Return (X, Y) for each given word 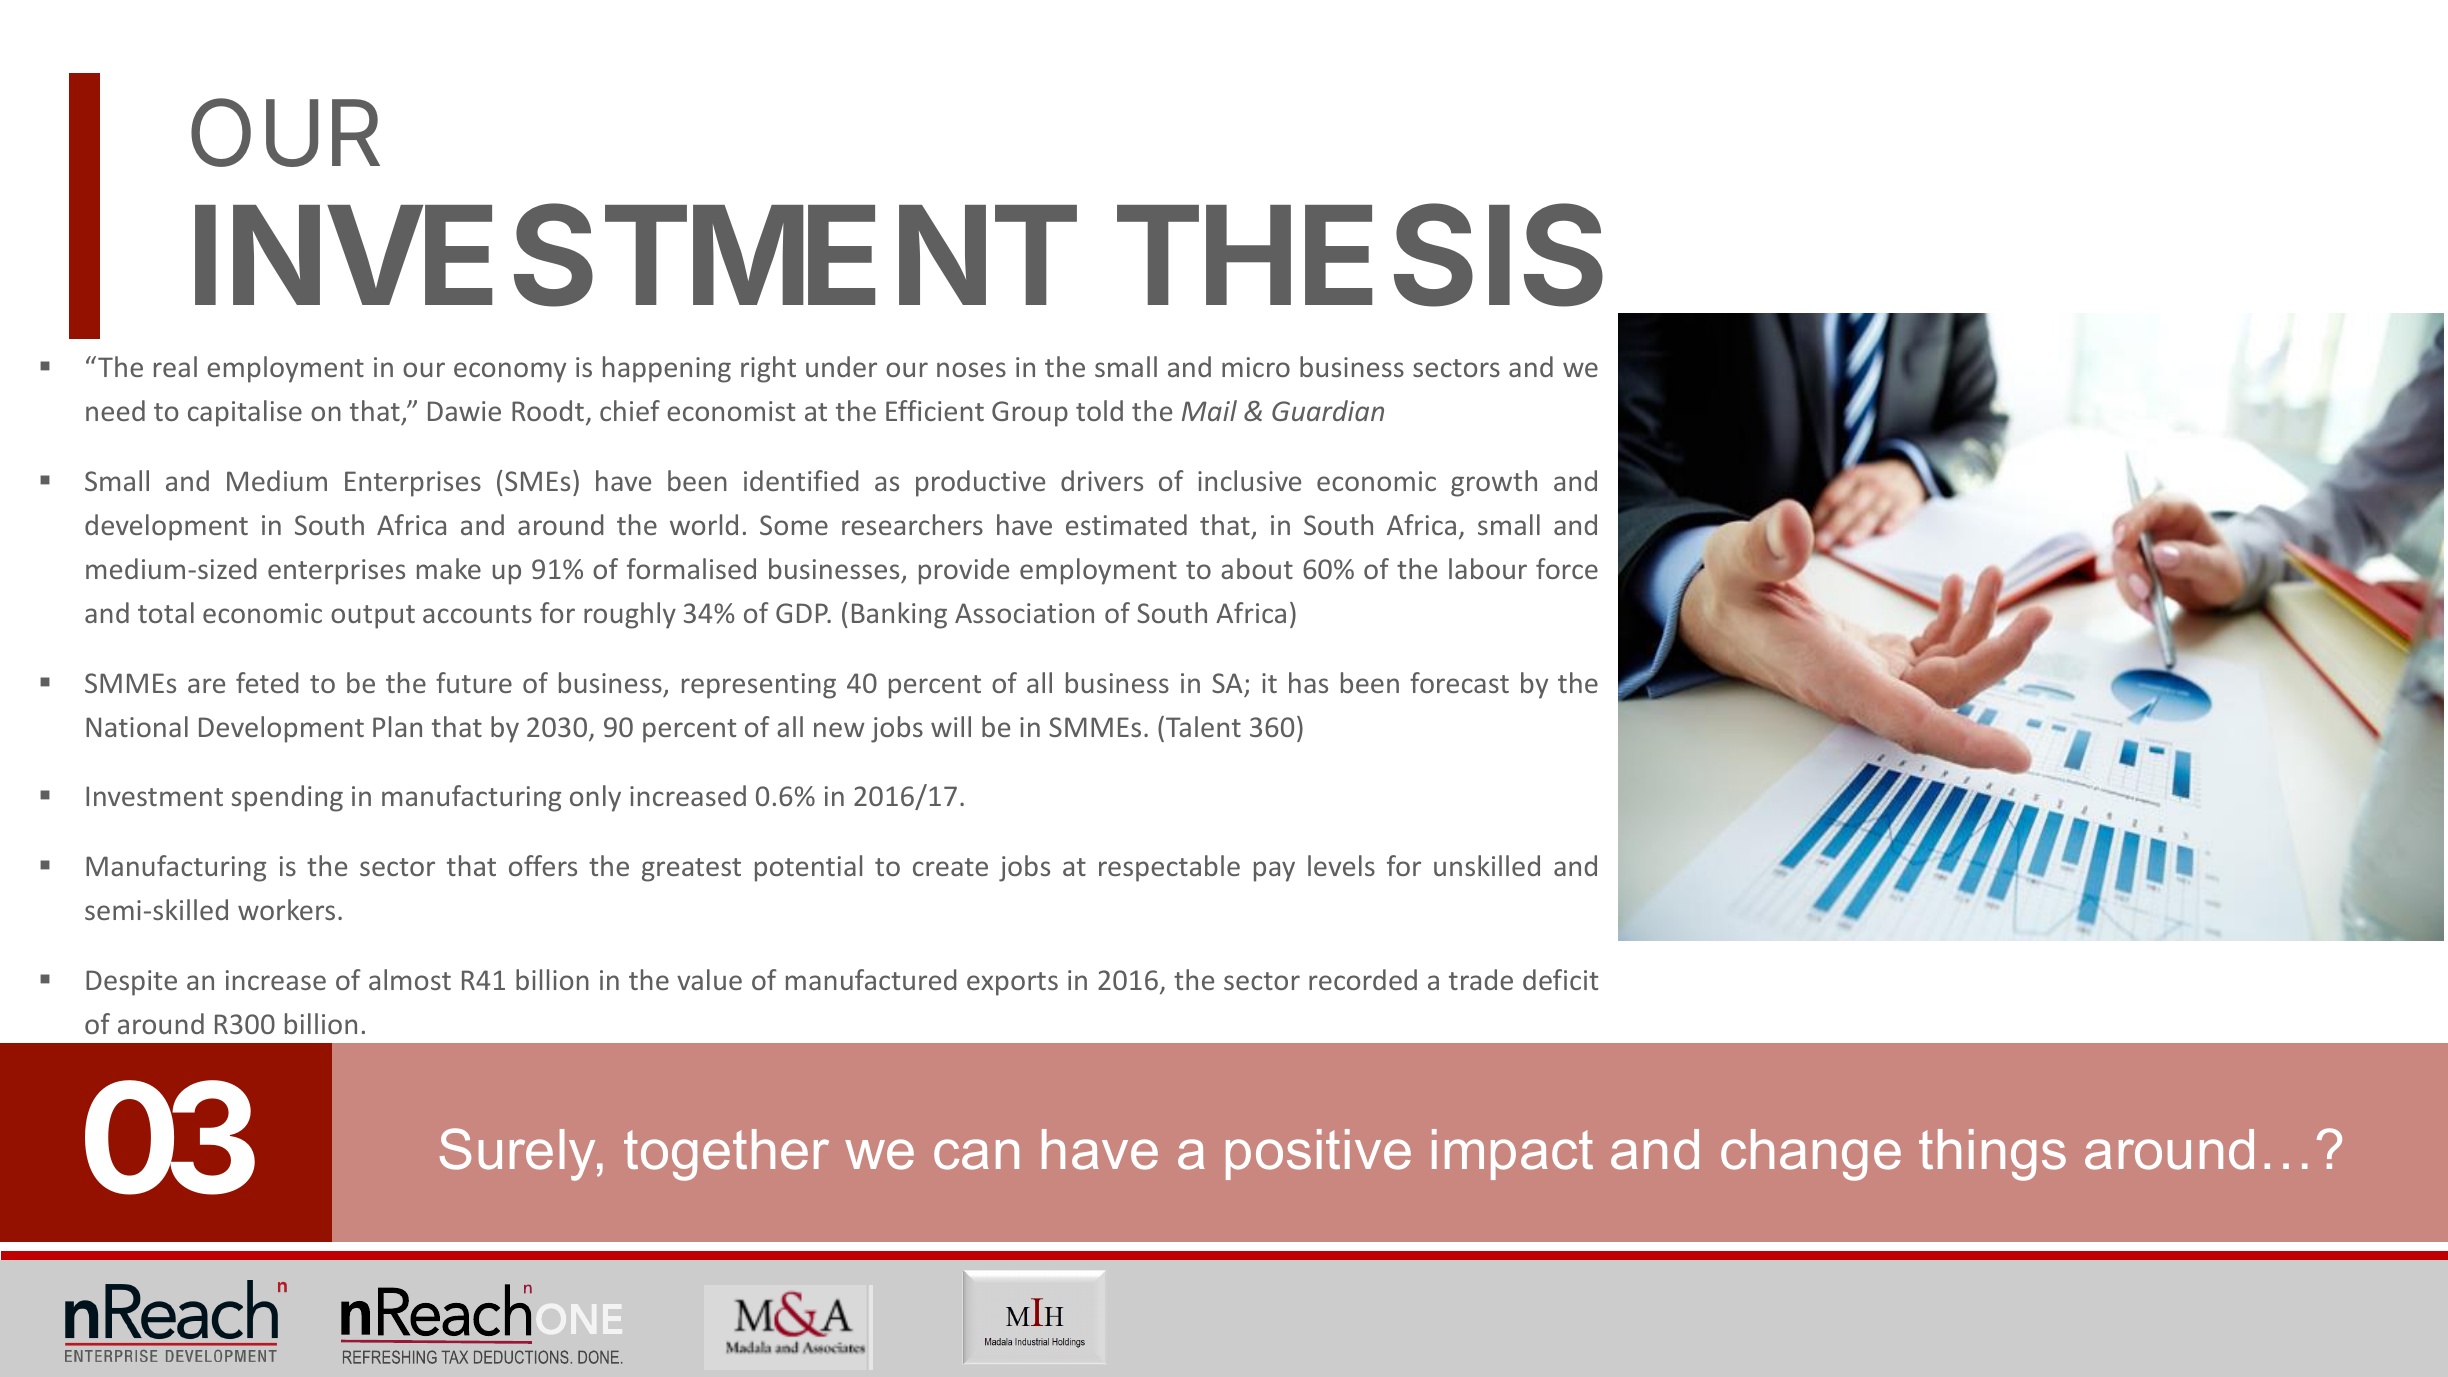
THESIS (1360, 255)
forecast (1459, 682)
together (726, 1155)
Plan (397, 726)
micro (1256, 367)
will (951, 726)
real (175, 366)
